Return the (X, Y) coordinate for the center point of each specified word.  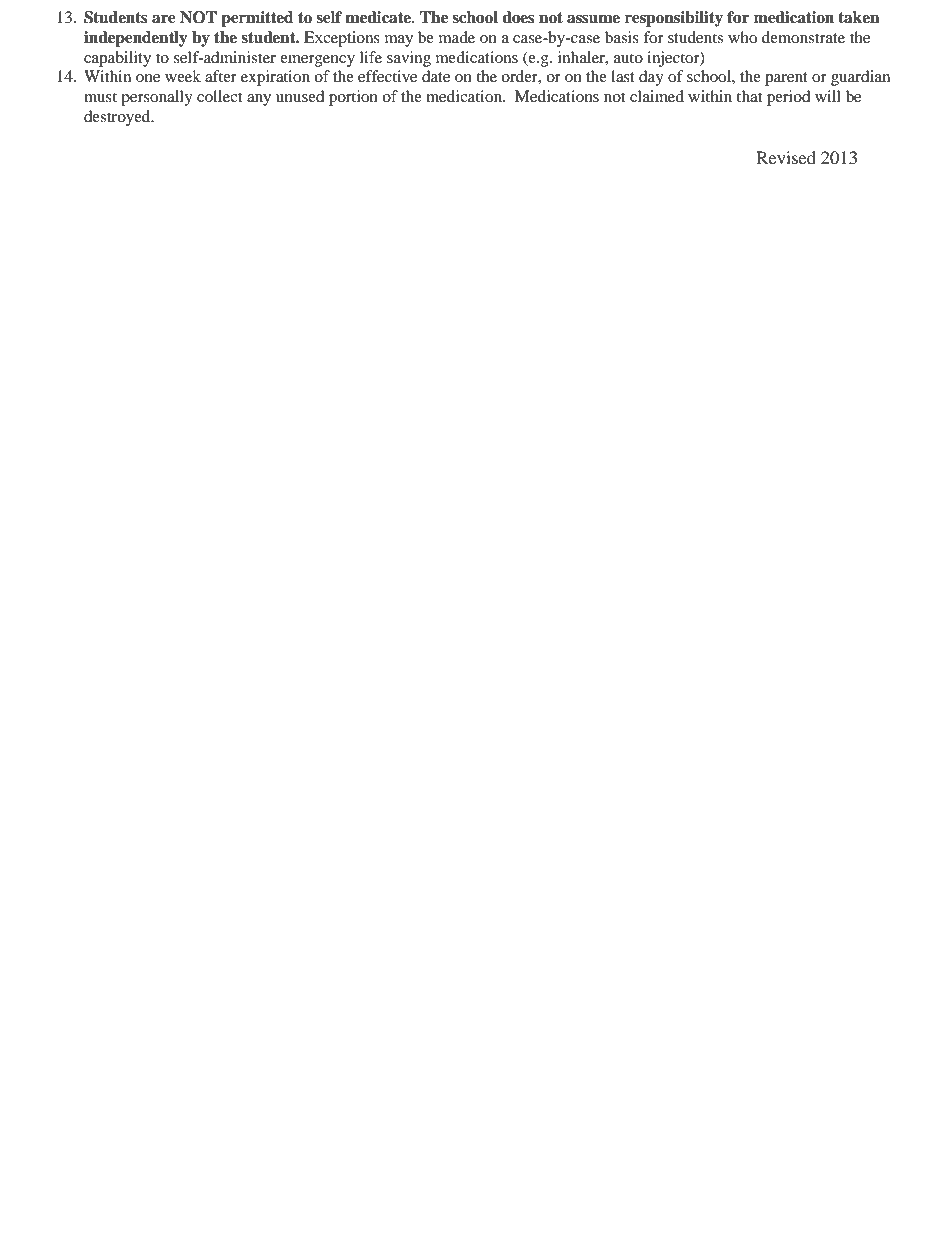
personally (157, 98)
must (100, 97)
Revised (786, 157)
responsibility (674, 19)
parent (786, 79)
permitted (257, 19)
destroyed (118, 118)
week (183, 76)
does (518, 17)
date (436, 76)
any (259, 100)
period (789, 98)
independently (136, 39)
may (399, 41)
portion (353, 98)
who (742, 37)
